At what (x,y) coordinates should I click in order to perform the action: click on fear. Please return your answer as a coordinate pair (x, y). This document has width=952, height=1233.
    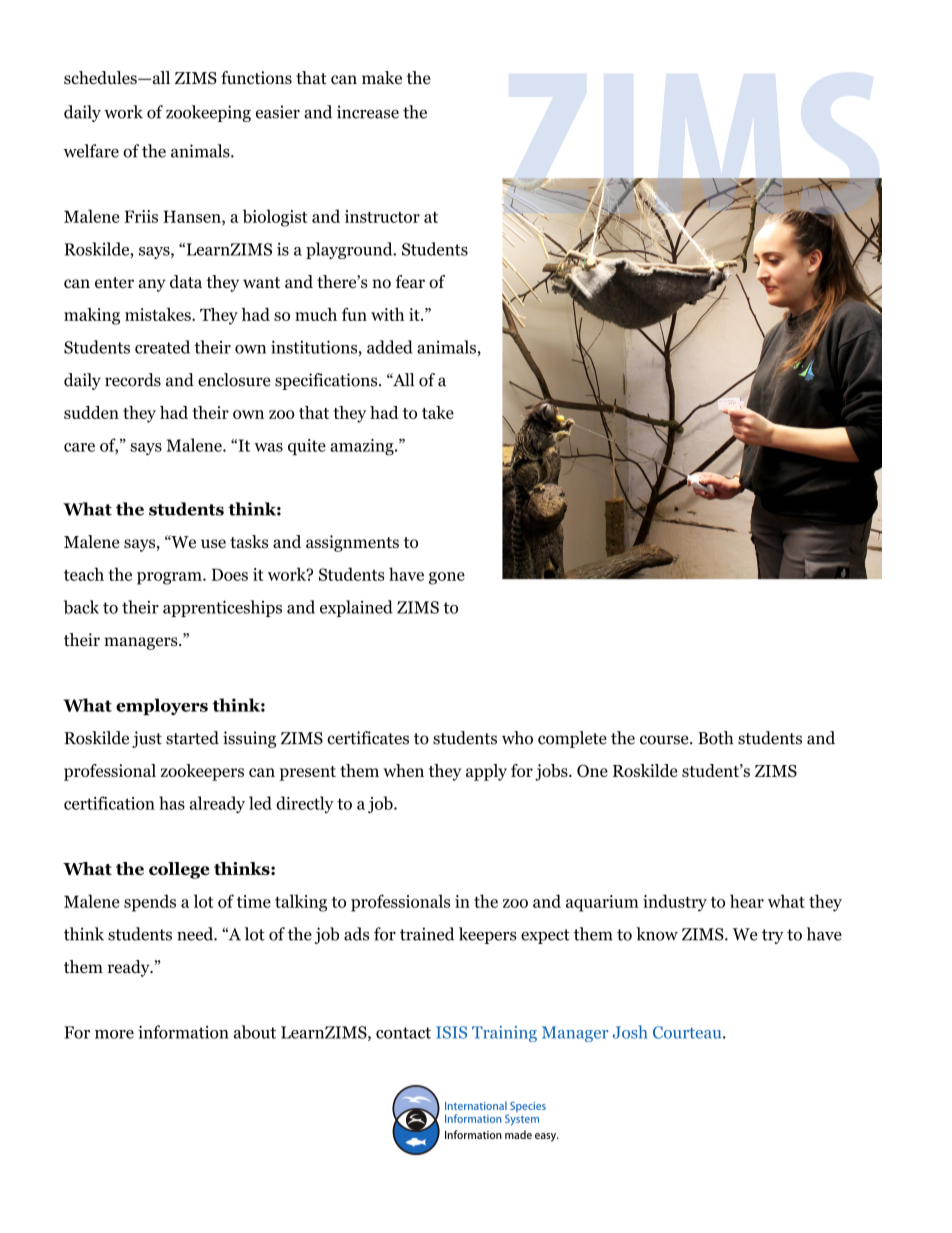
    Looking at the image, I should click on (410, 282).
